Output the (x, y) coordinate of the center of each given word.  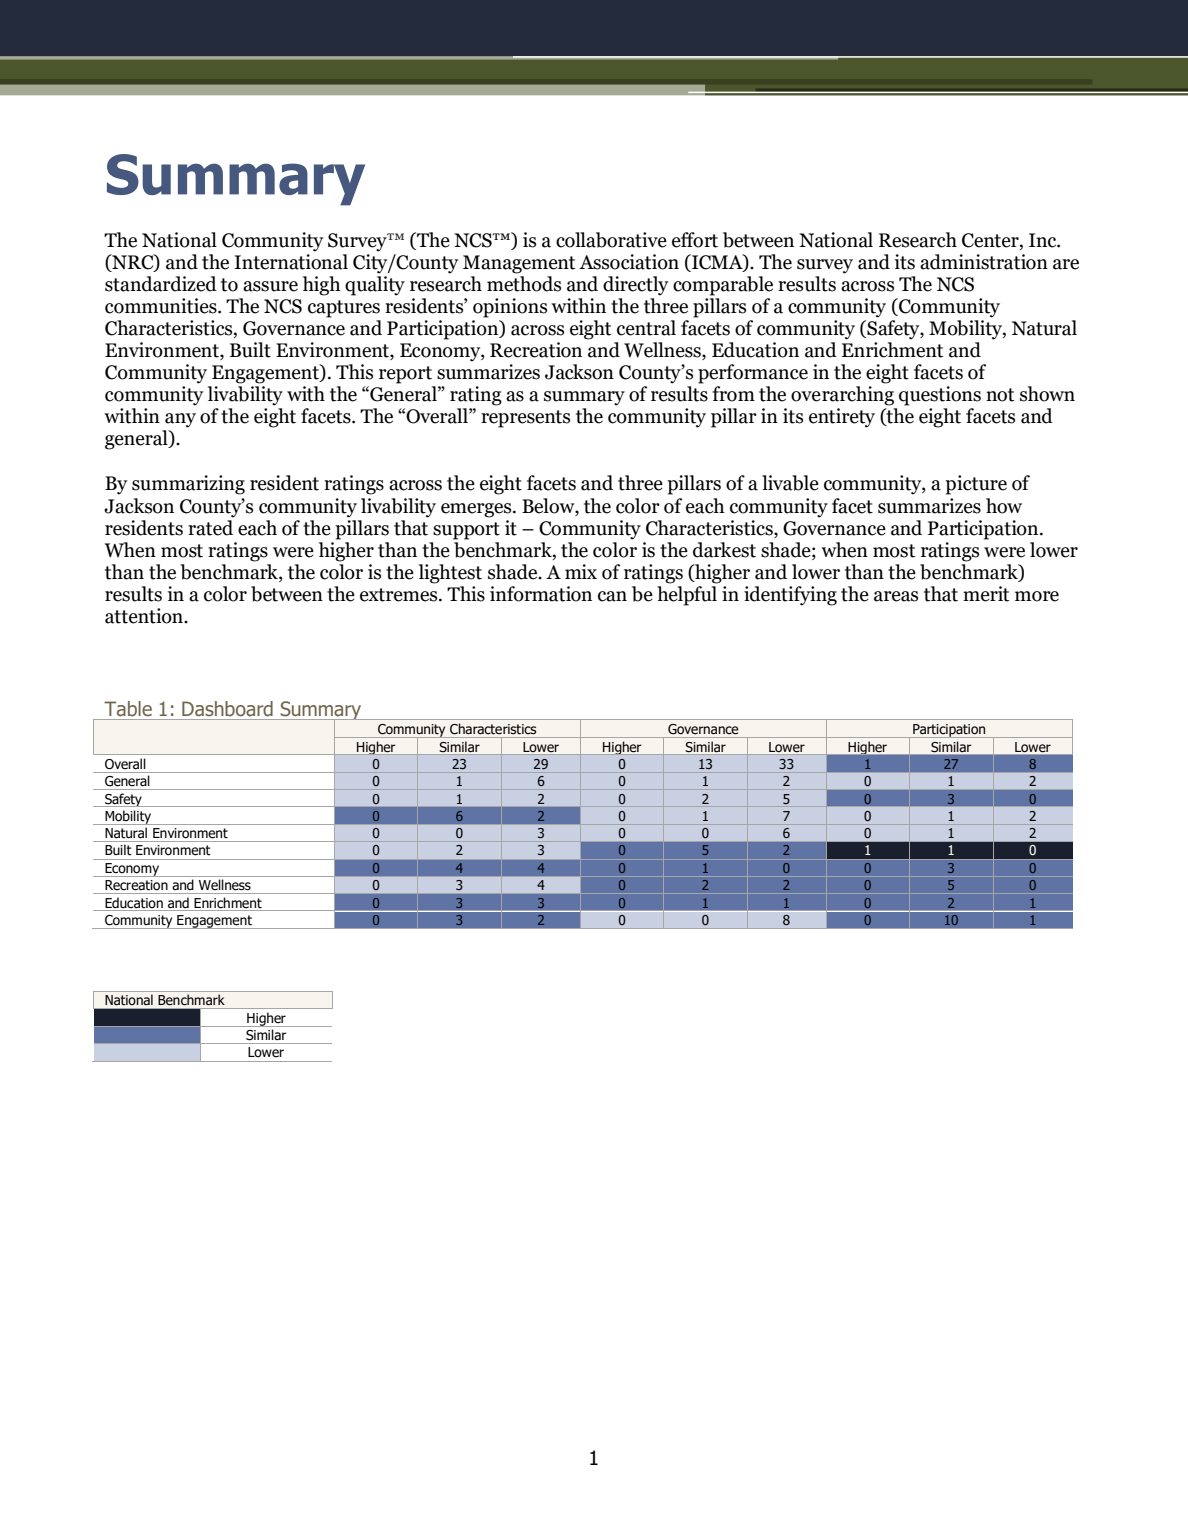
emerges (477, 510)
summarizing (188, 485)
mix (581, 571)
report (405, 375)
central (646, 328)
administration (984, 262)
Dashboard (227, 709)
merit (986, 594)
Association (629, 262)
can (612, 596)
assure (270, 286)
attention (145, 616)
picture (976, 485)
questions (940, 396)
